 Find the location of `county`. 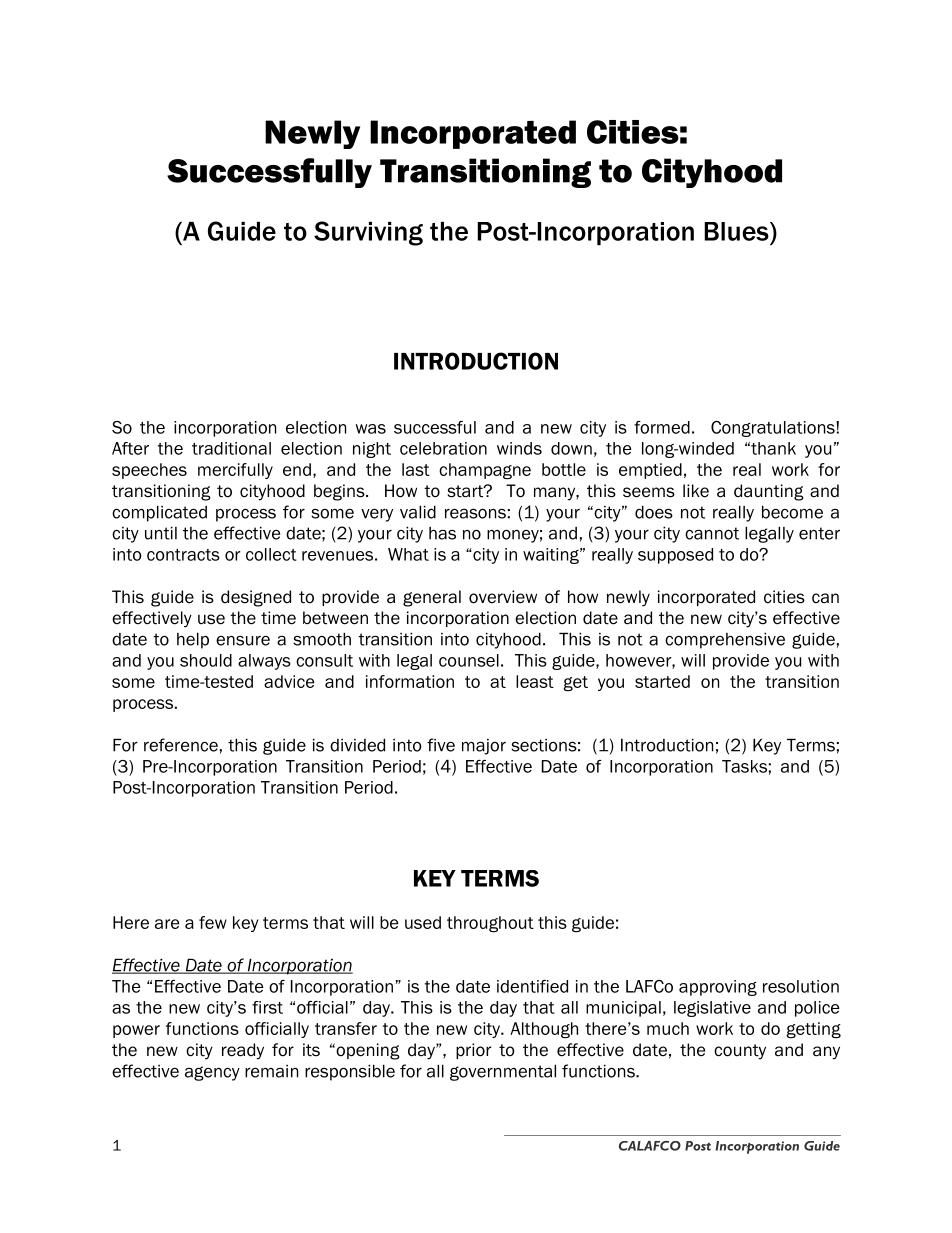

county is located at coordinates (740, 1052).
